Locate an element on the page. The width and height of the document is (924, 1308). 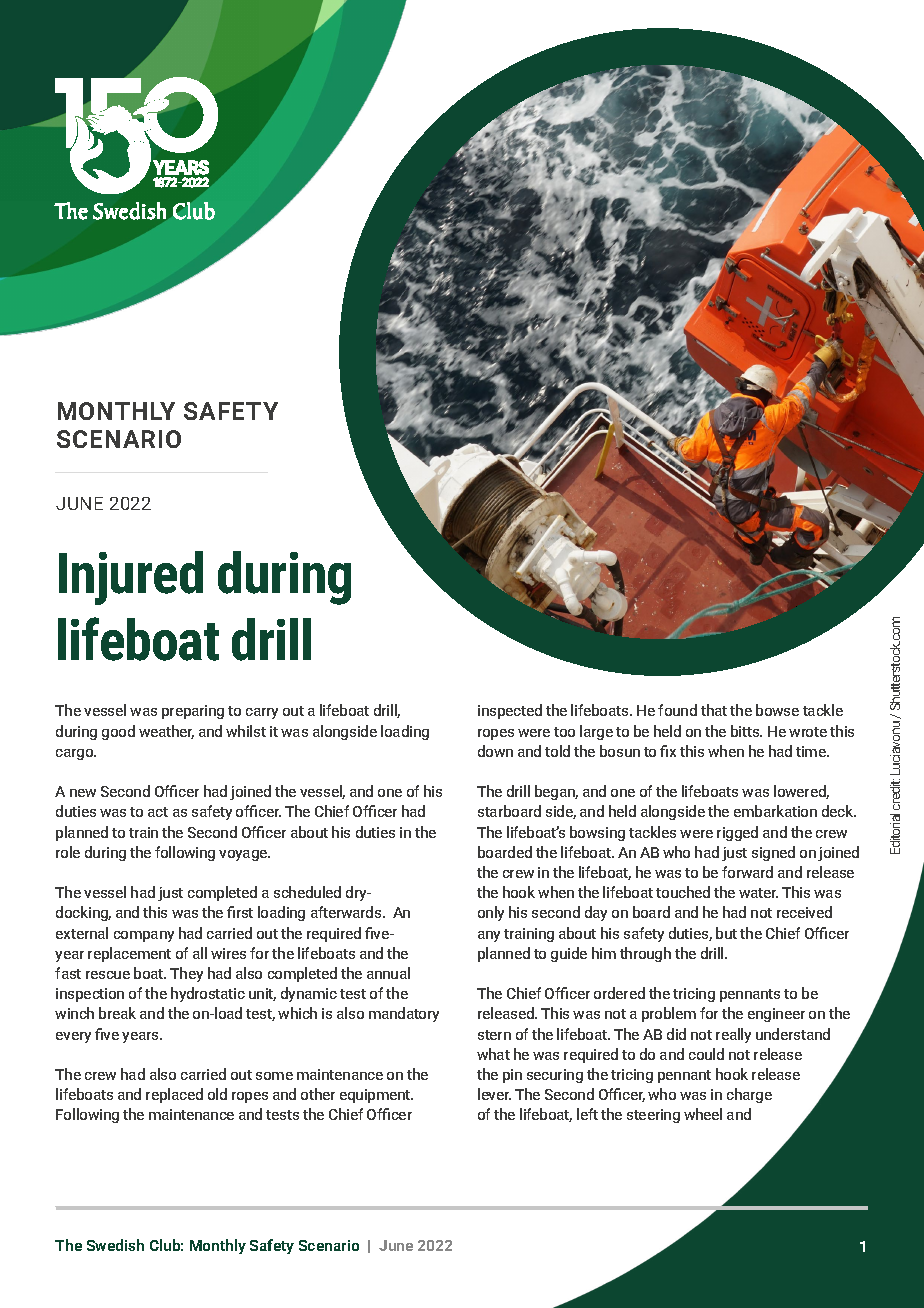
wheel is located at coordinates (703, 1114).
